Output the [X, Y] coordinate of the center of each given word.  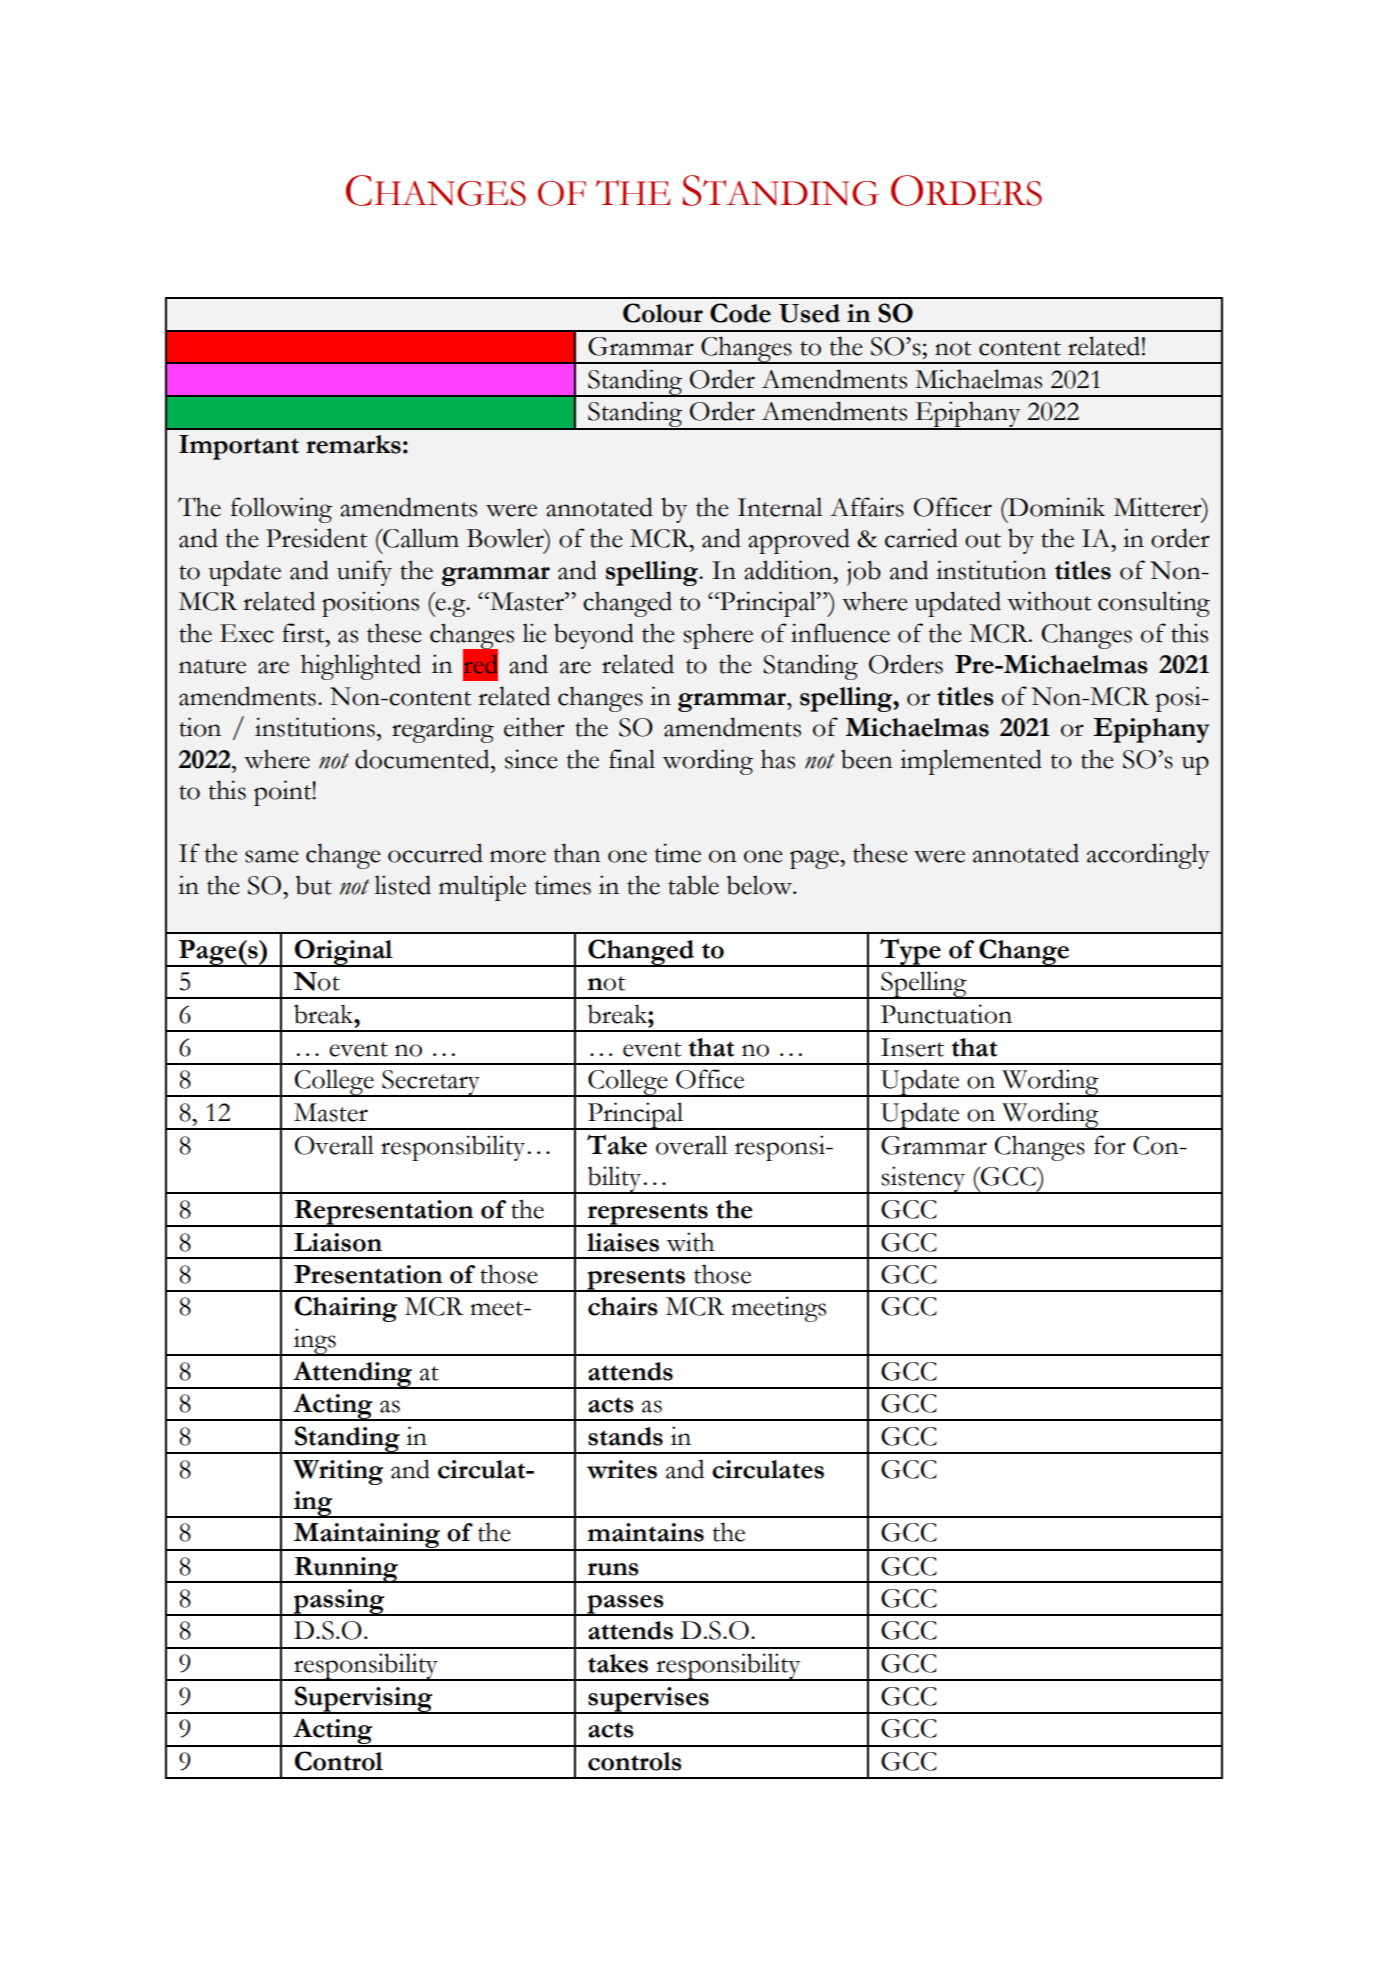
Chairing [346, 1309]
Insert [912, 1047]
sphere [718, 636]
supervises [648, 1700]
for [1110, 1145]
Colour [663, 313]
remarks [353, 444]
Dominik [1055, 507]
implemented [971, 762]
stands [625, 1436]
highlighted [361, 667]
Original [343, 953]
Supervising [364, 1700]
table [693, 885]
